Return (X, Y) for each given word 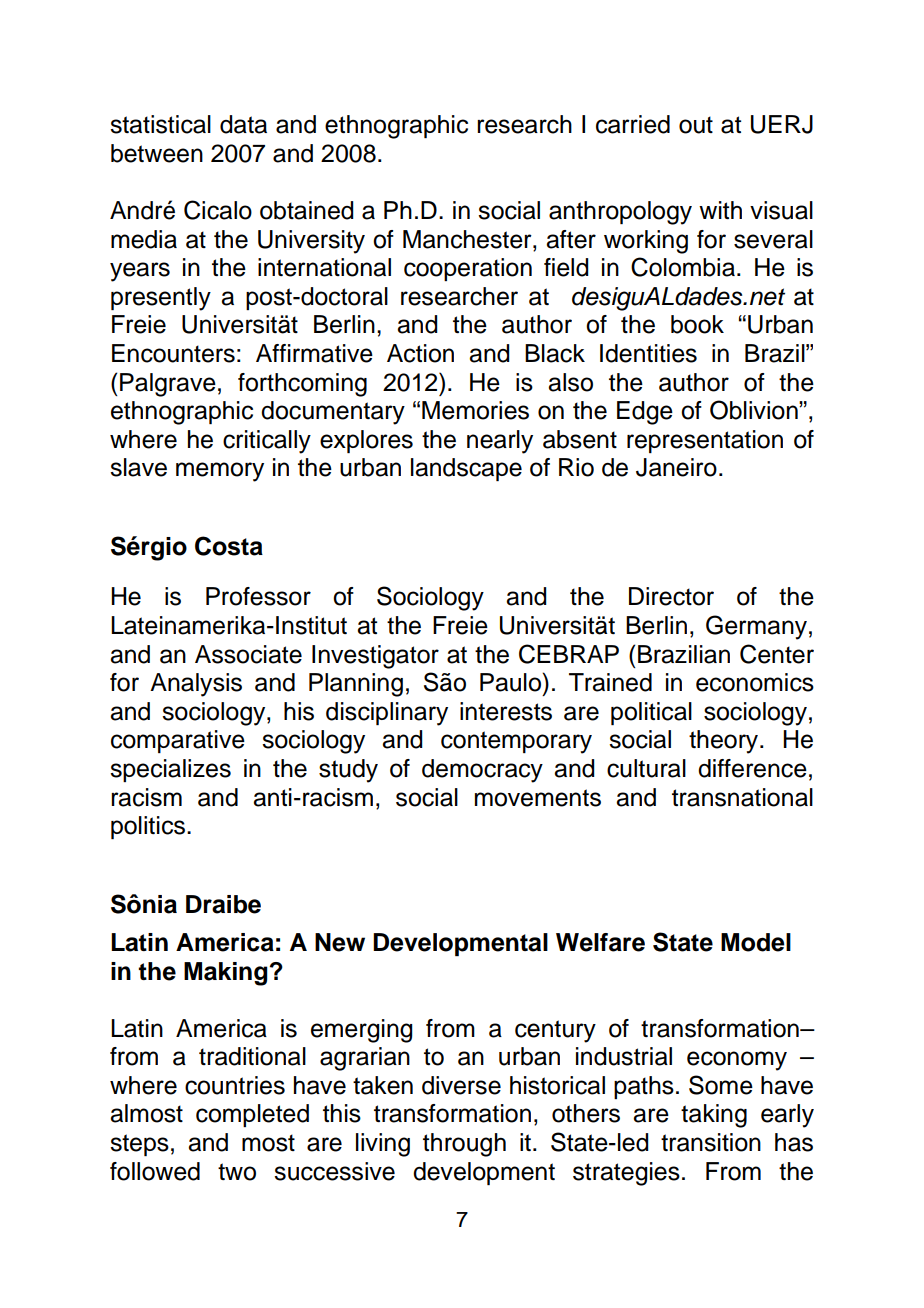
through (464, 1145)
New (340, 942)
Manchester (468, 239)
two (237, 1172)
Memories (475, 410)
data (243, 124)
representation (705, 441)
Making (226, 974)
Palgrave (168, 385)
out (696, 125)
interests (506, 711)
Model (756, 942)
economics (755, 682)
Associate (248, 654)
